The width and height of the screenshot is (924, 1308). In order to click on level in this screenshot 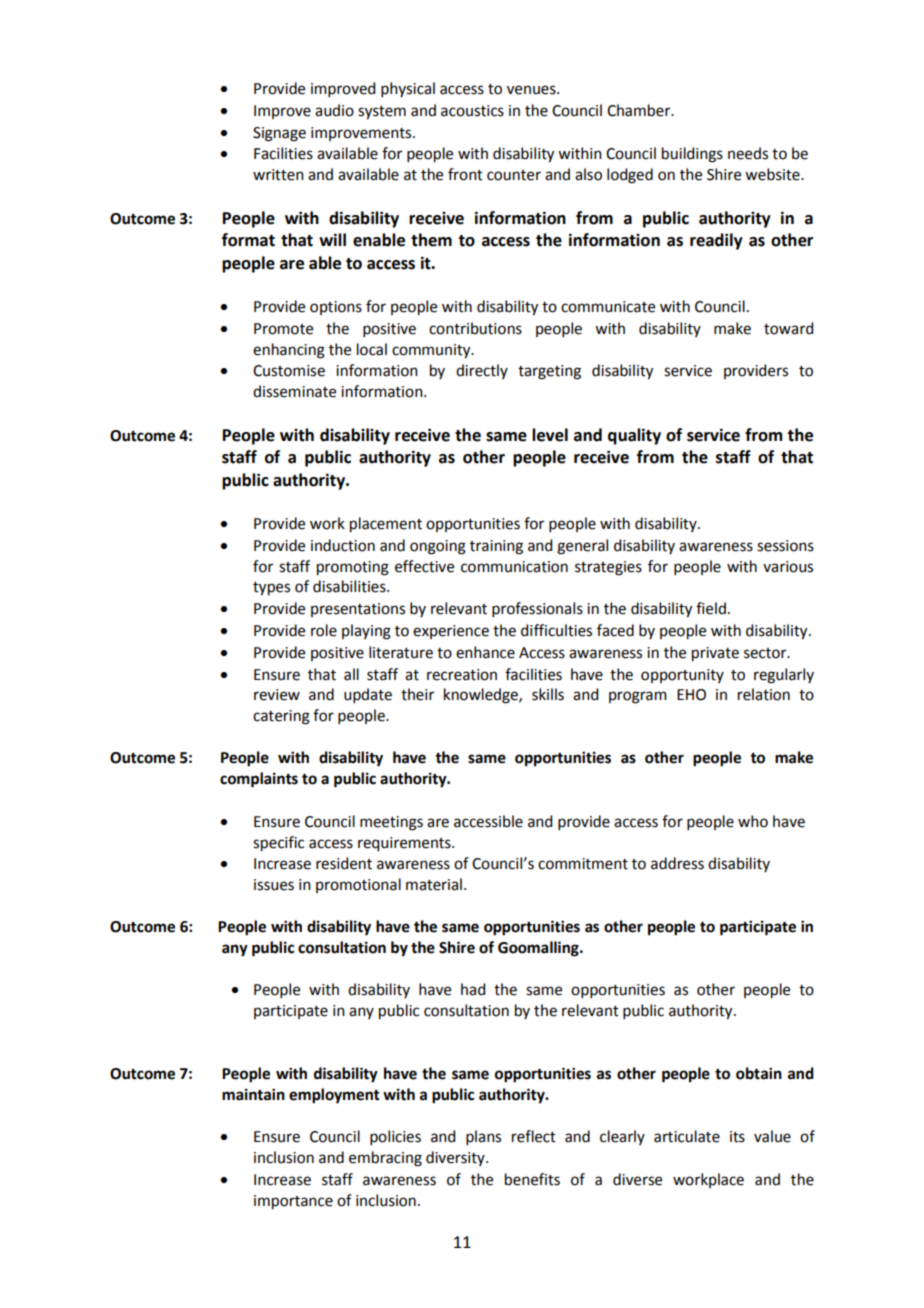, I will do `click(550, 435)`.
